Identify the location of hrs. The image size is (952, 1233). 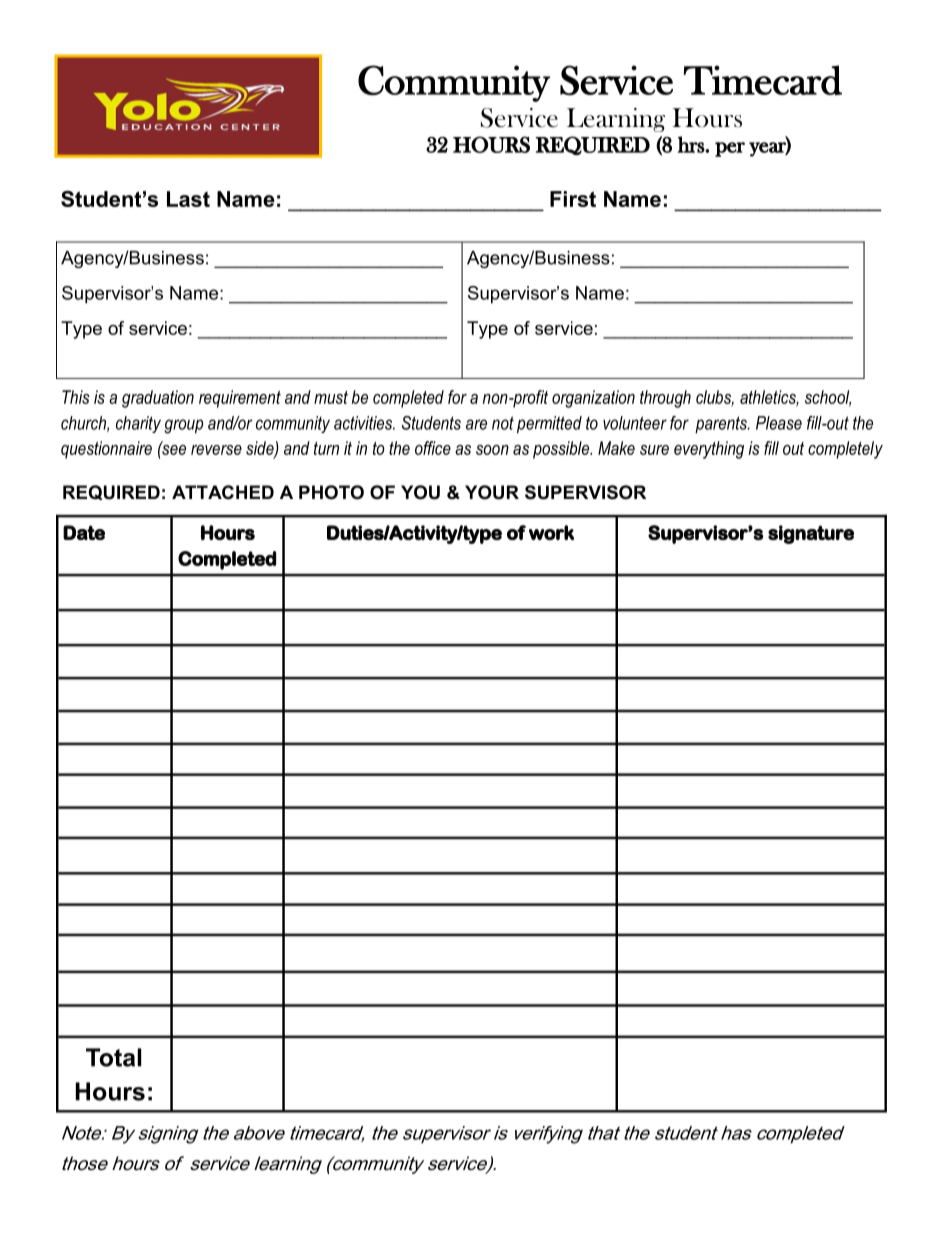
(692, 144).
